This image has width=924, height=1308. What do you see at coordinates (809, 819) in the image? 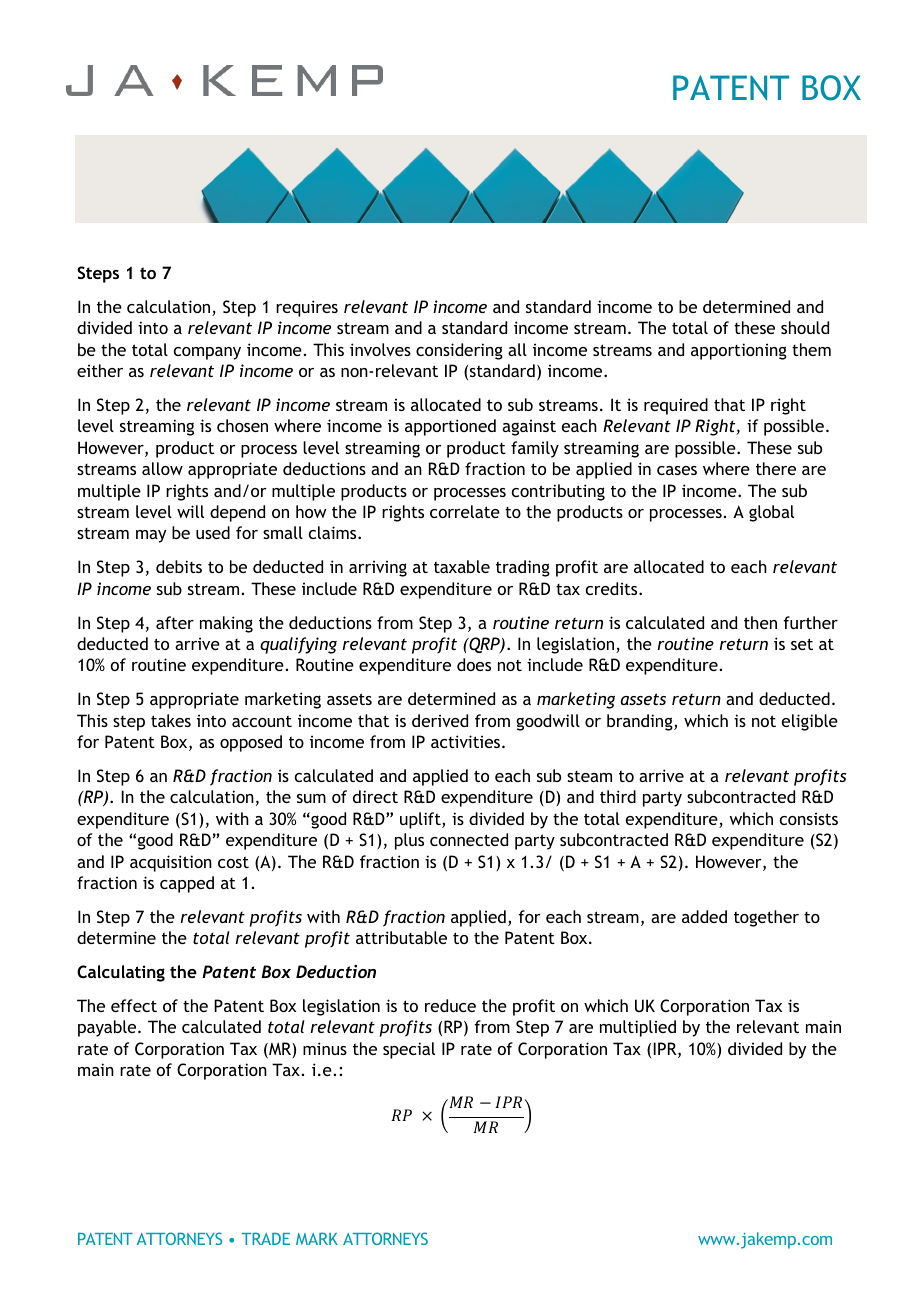
I see `consists` at bounding box center [809, 819].
